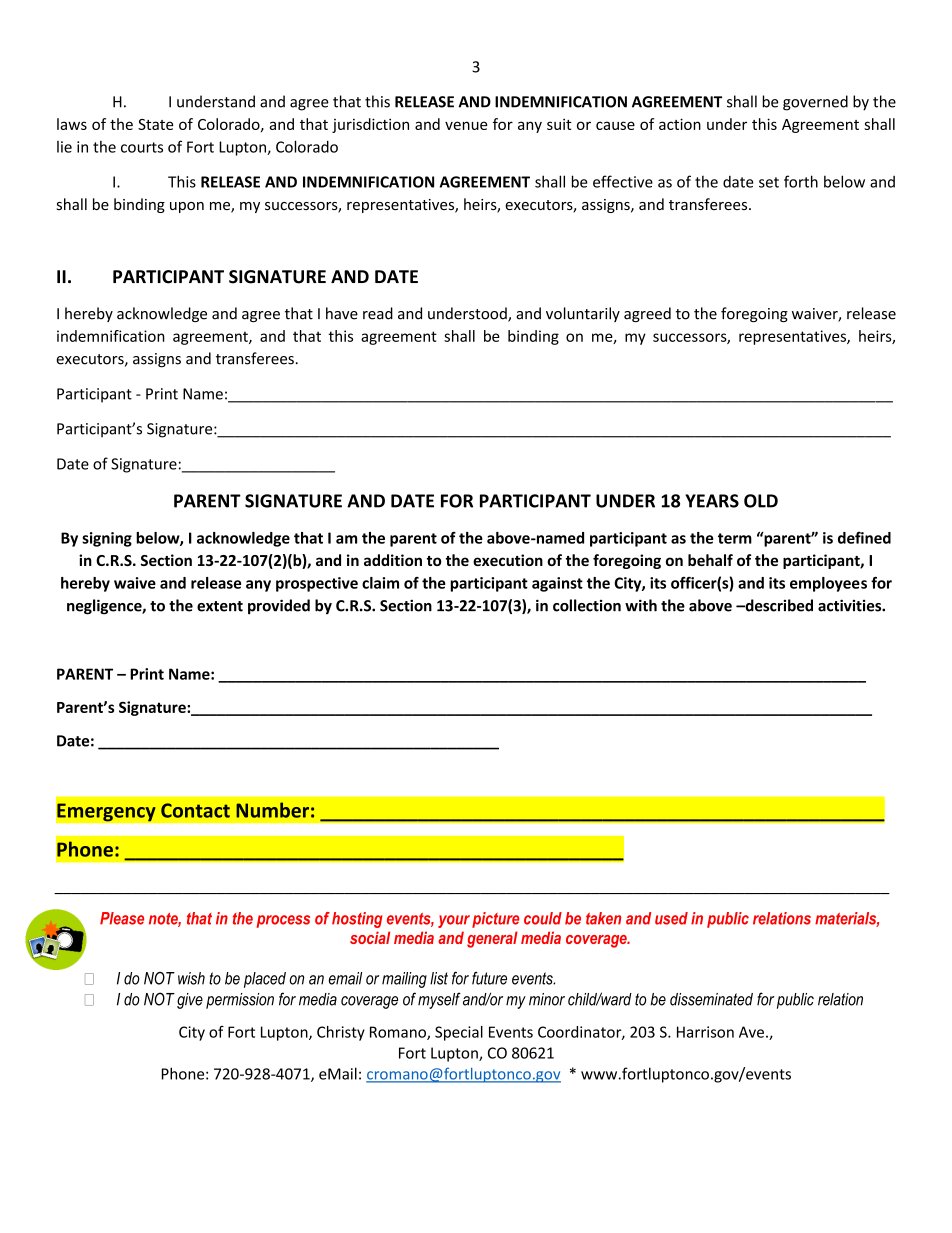 The image size is (952, 1233). What do you see at coordinates (466, 125) in the screenshot?
I see `venue` at bounding box center [466, 125].
